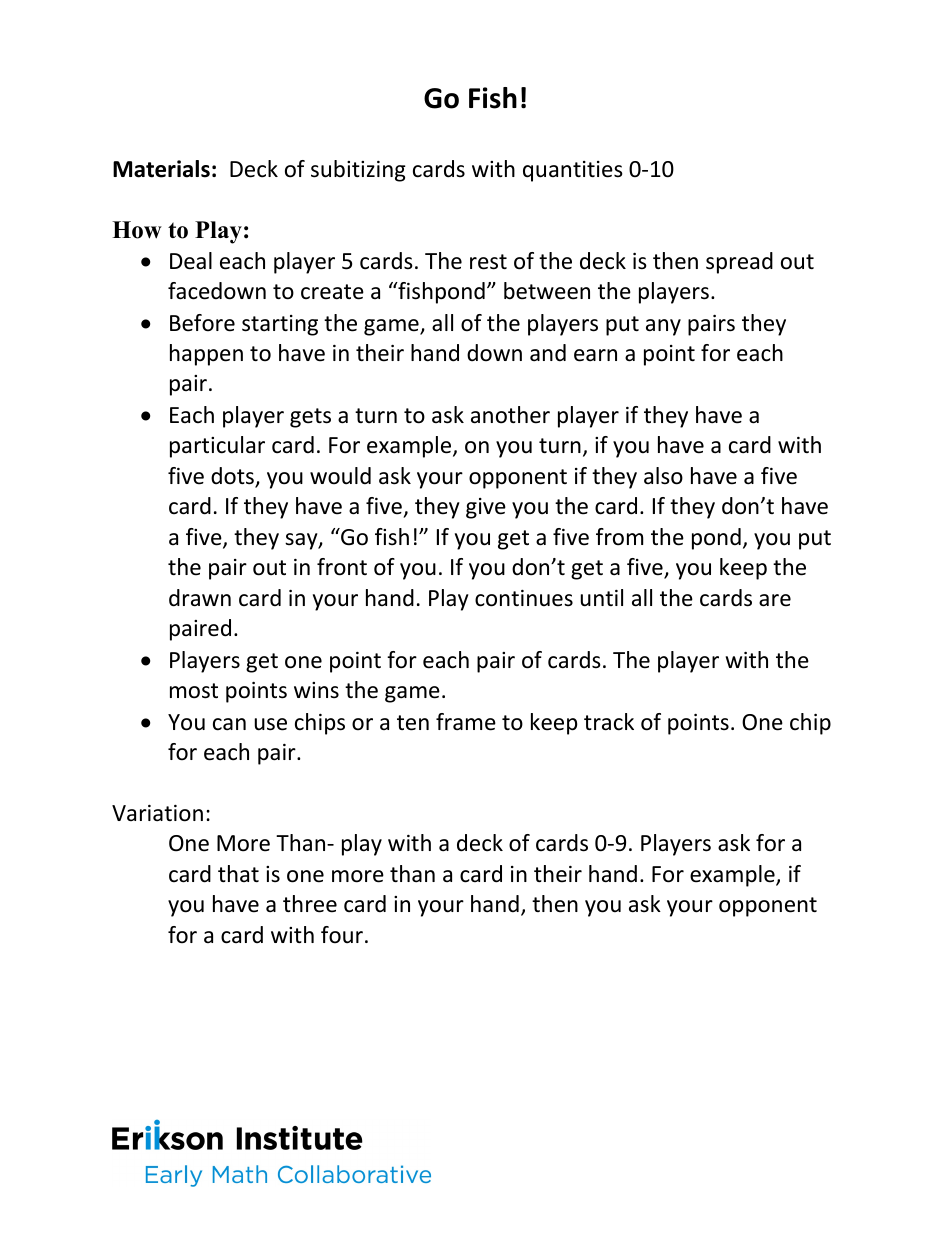 This document has width=952, height=1233. What do you see at coordinates (343, 935) in the document?
I see `four` at bounding box center [343, 935].
